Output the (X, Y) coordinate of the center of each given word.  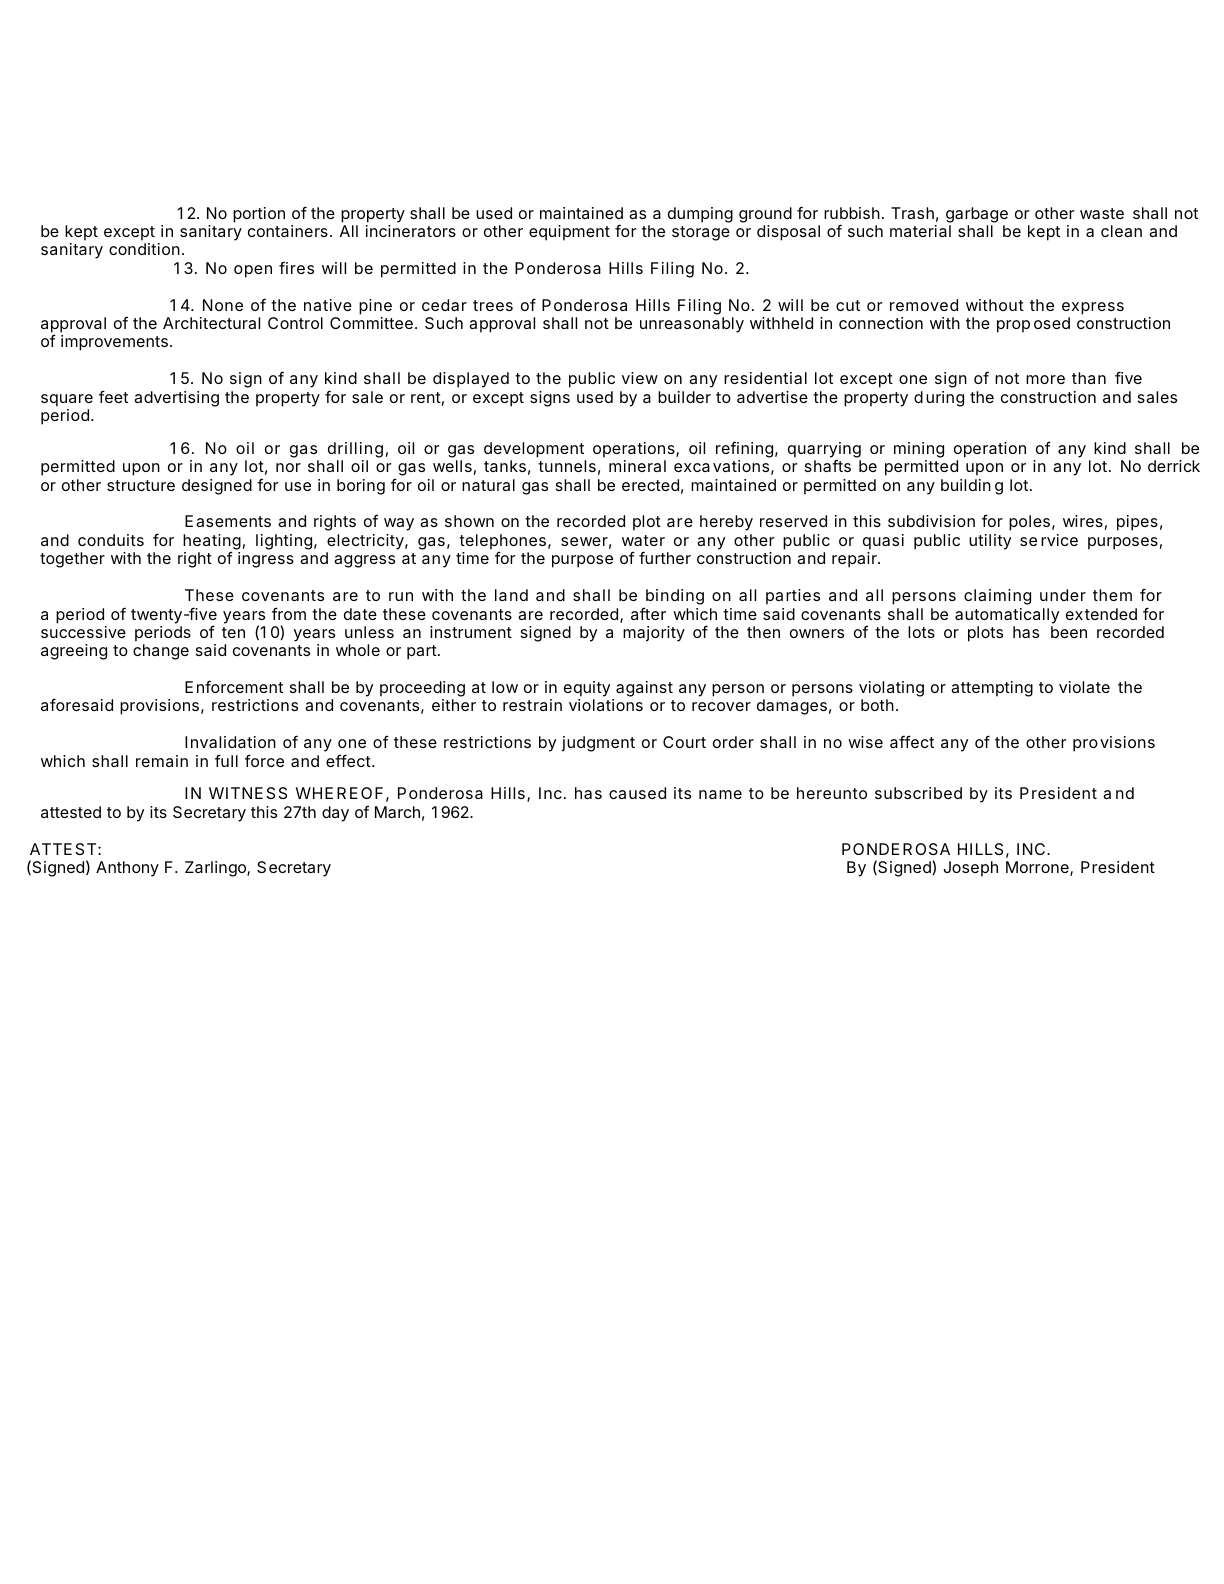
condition (144, 249)
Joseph (970, 869)
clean (1121, 231)
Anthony (127, 869)
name (720, 794)
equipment (569, 233)
